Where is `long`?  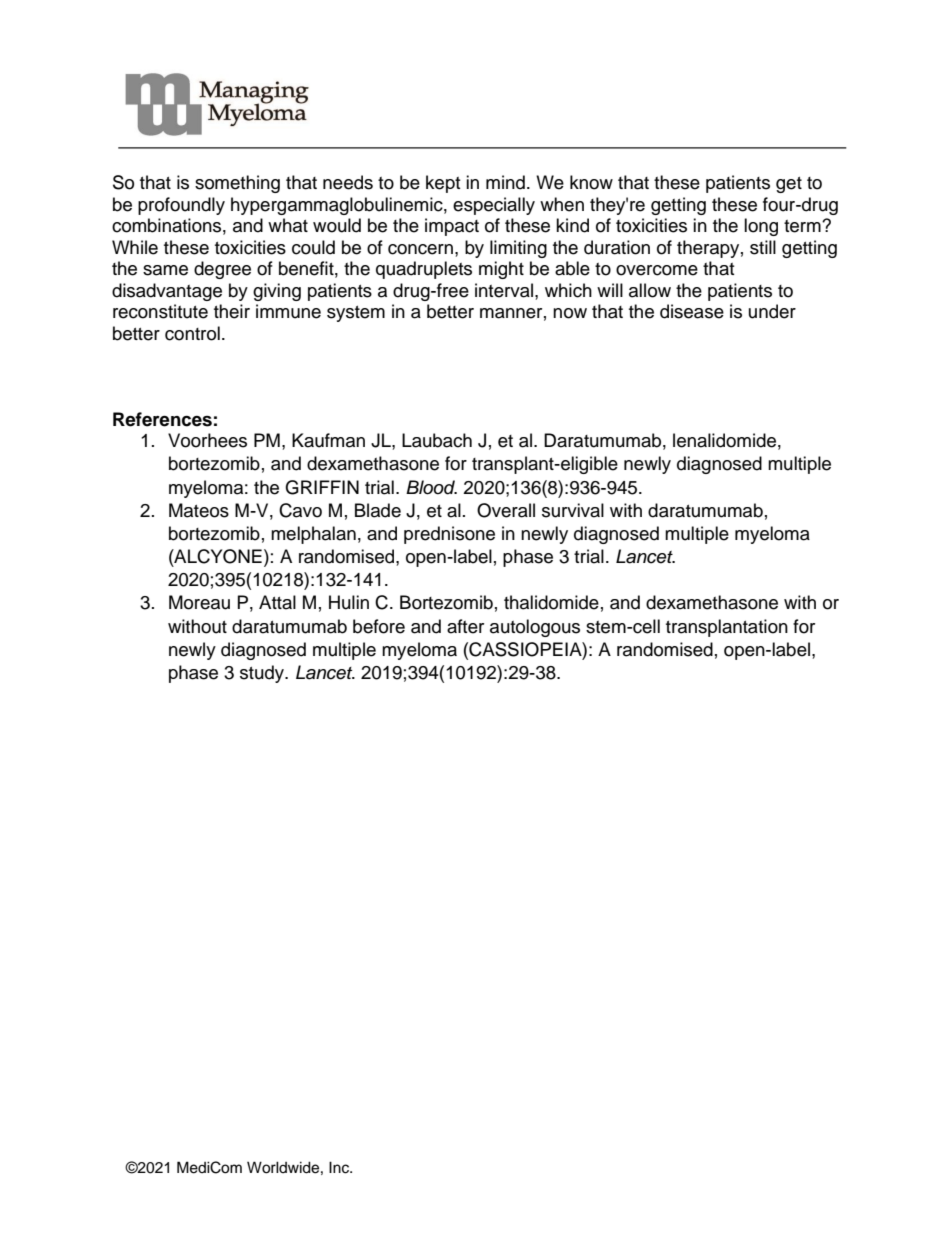 long is located at coordinates (761, 227).
